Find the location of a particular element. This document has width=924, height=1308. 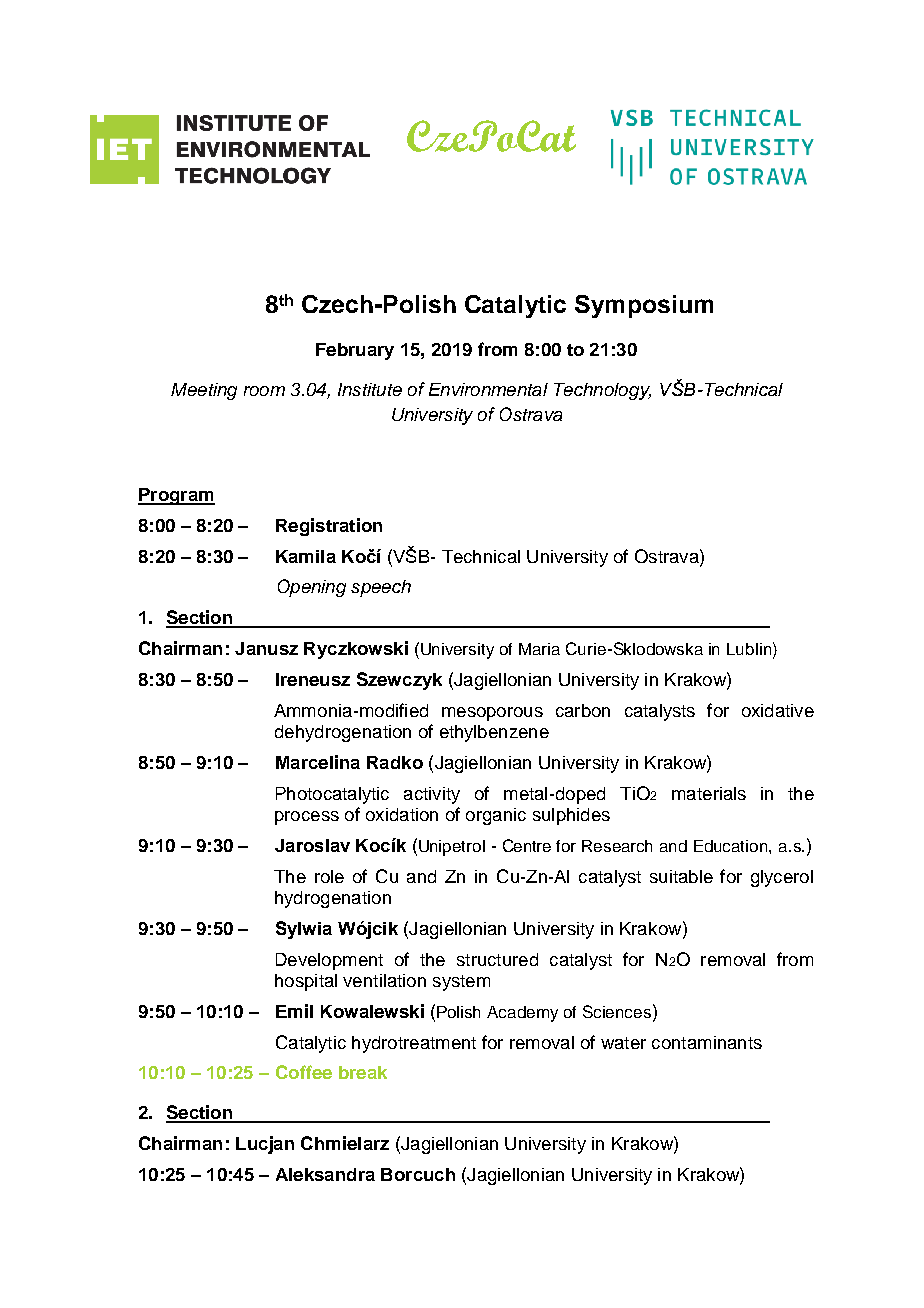

contaminants is located at coordinates (707, 1042).
